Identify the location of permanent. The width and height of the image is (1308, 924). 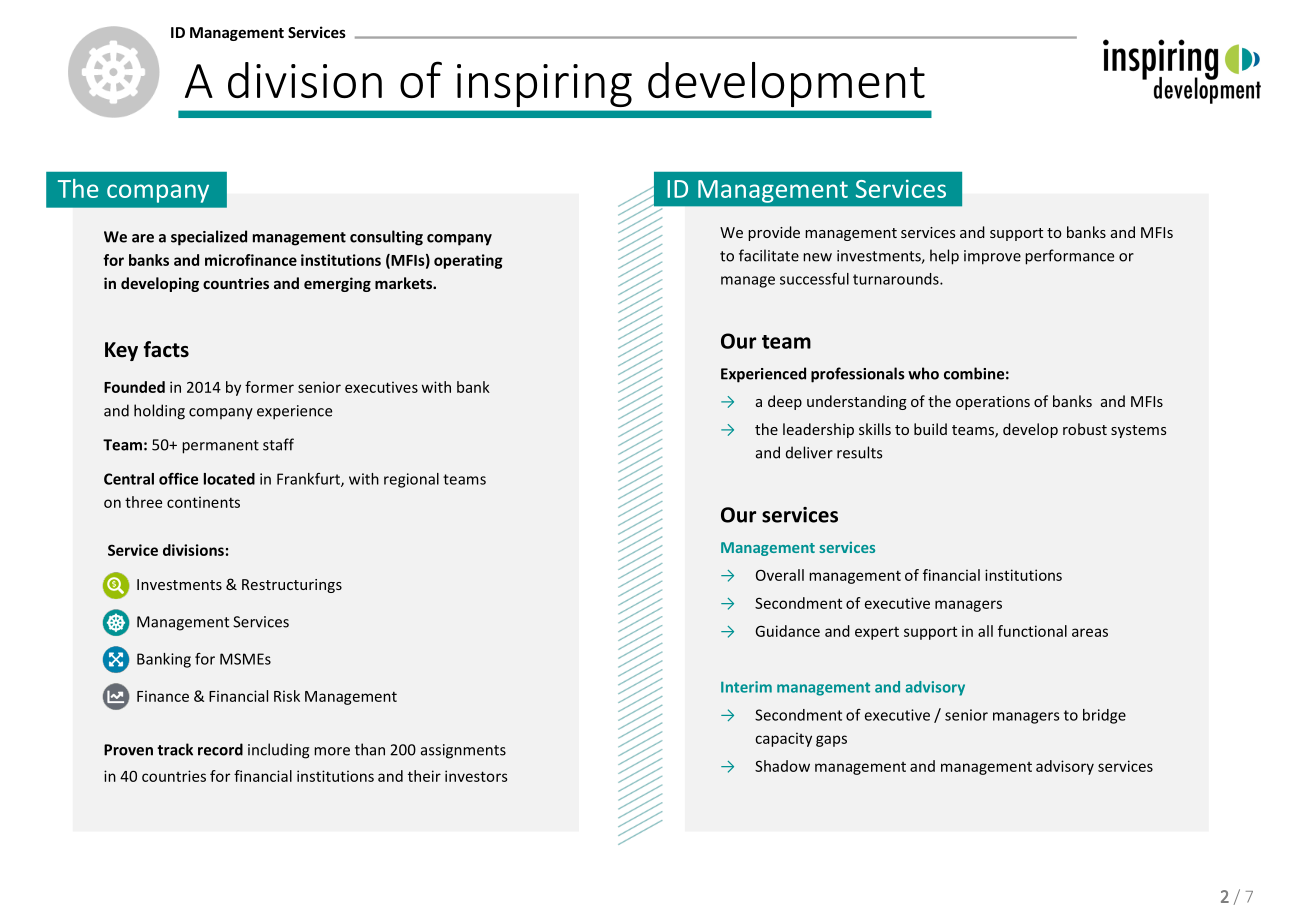
(220, 447).
